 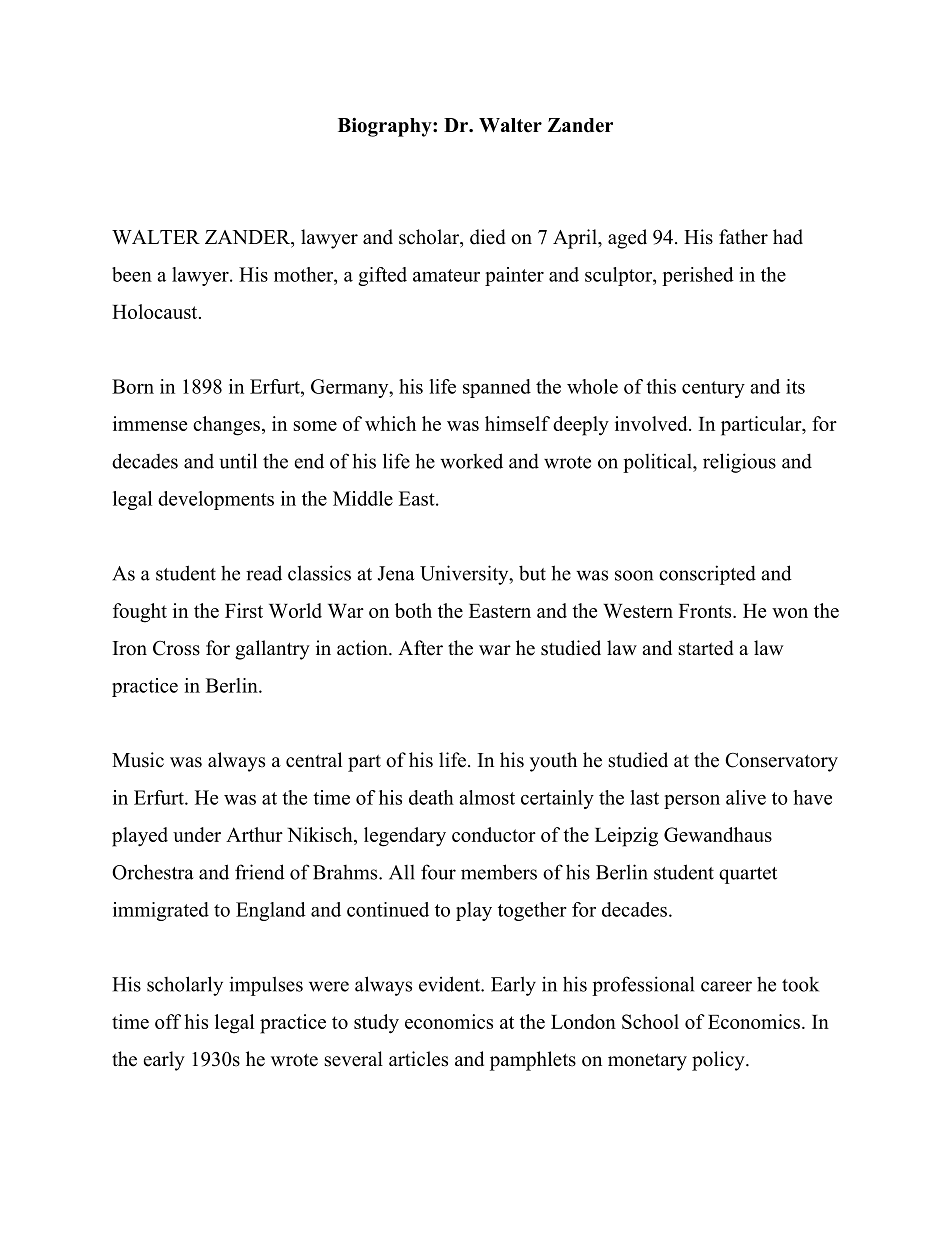 I want to click on off, so click(x=168, y=1021).
